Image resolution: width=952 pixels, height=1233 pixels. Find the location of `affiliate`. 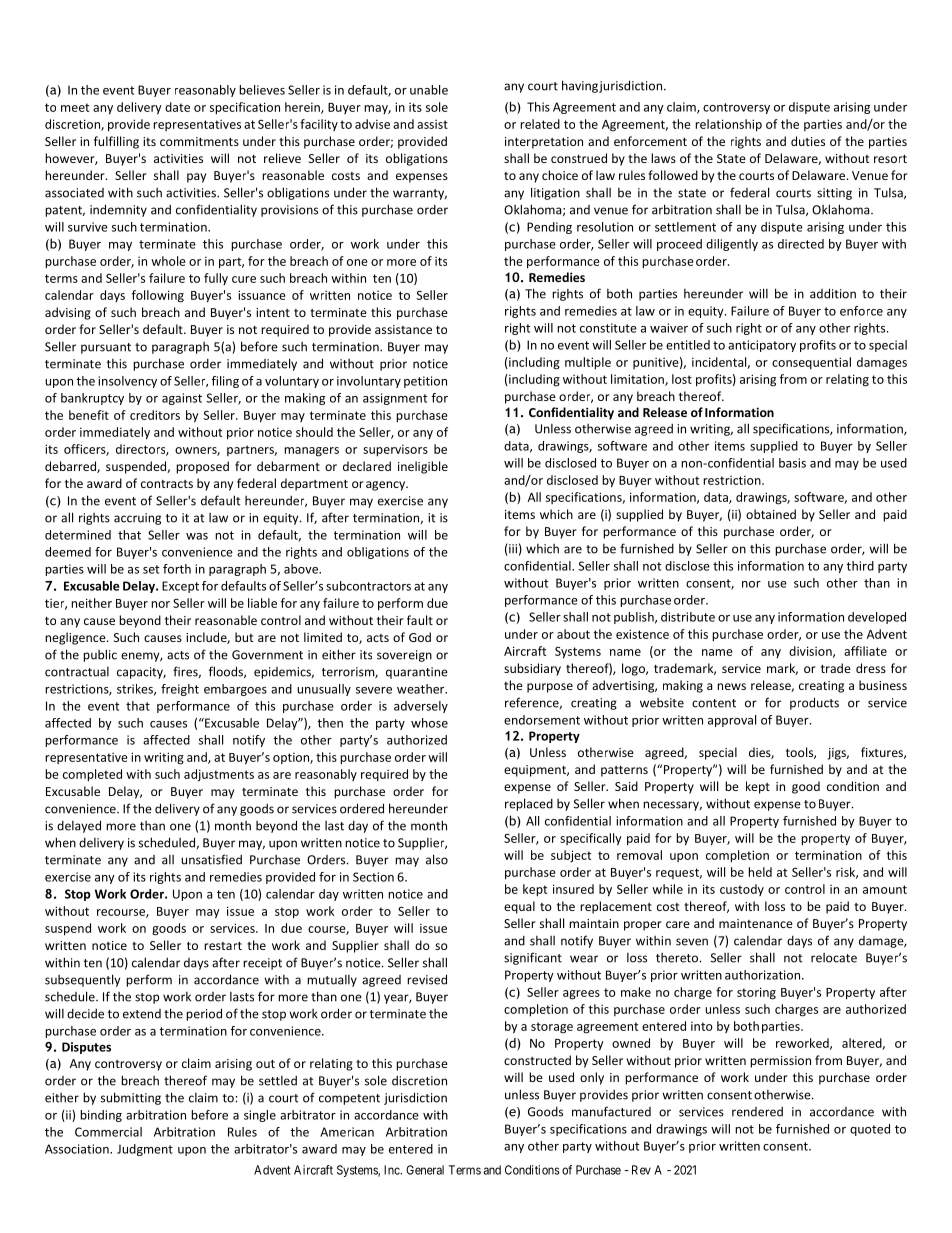

affiliate is located at coordinates (865, 651).
